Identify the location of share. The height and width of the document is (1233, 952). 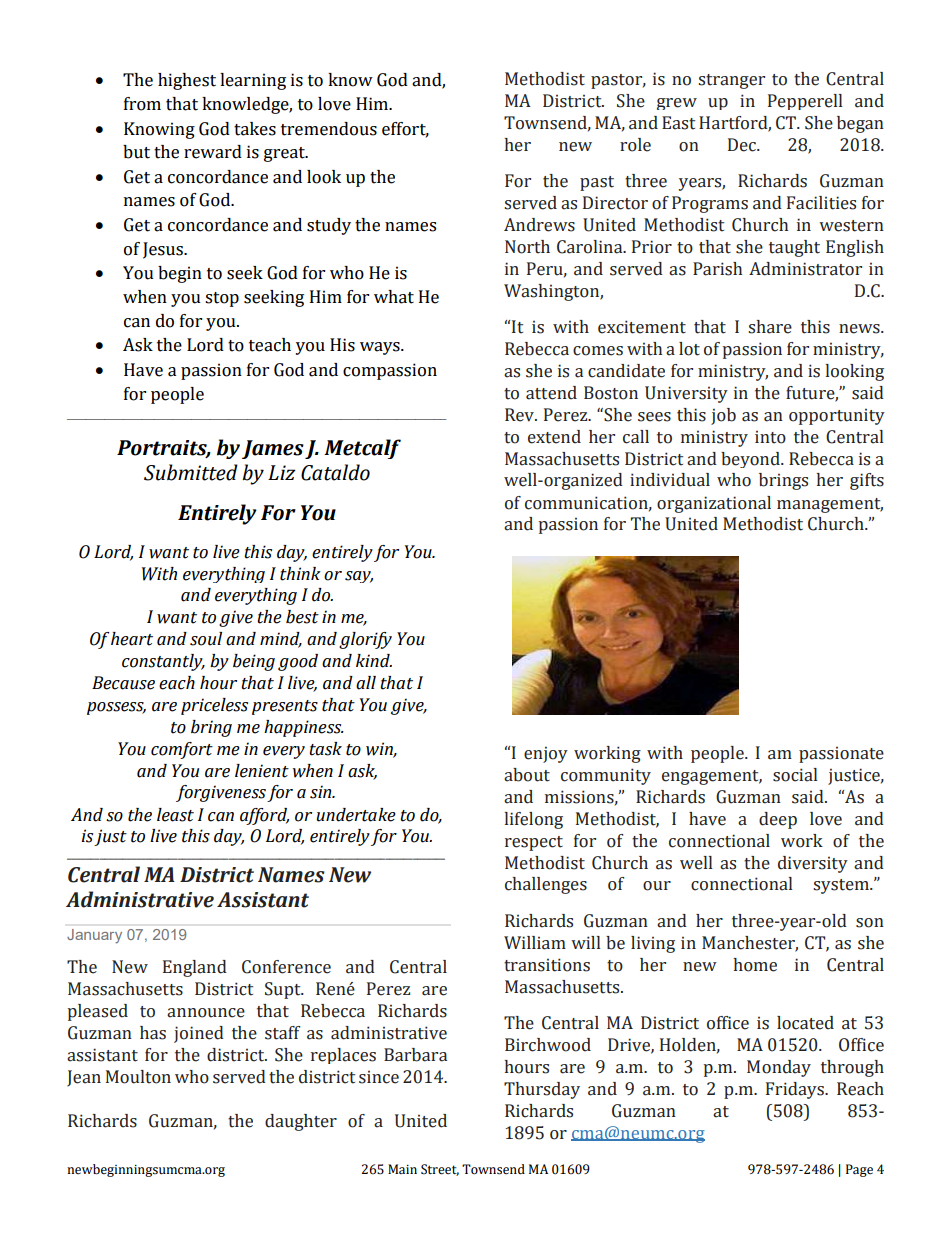
(770, 327).
